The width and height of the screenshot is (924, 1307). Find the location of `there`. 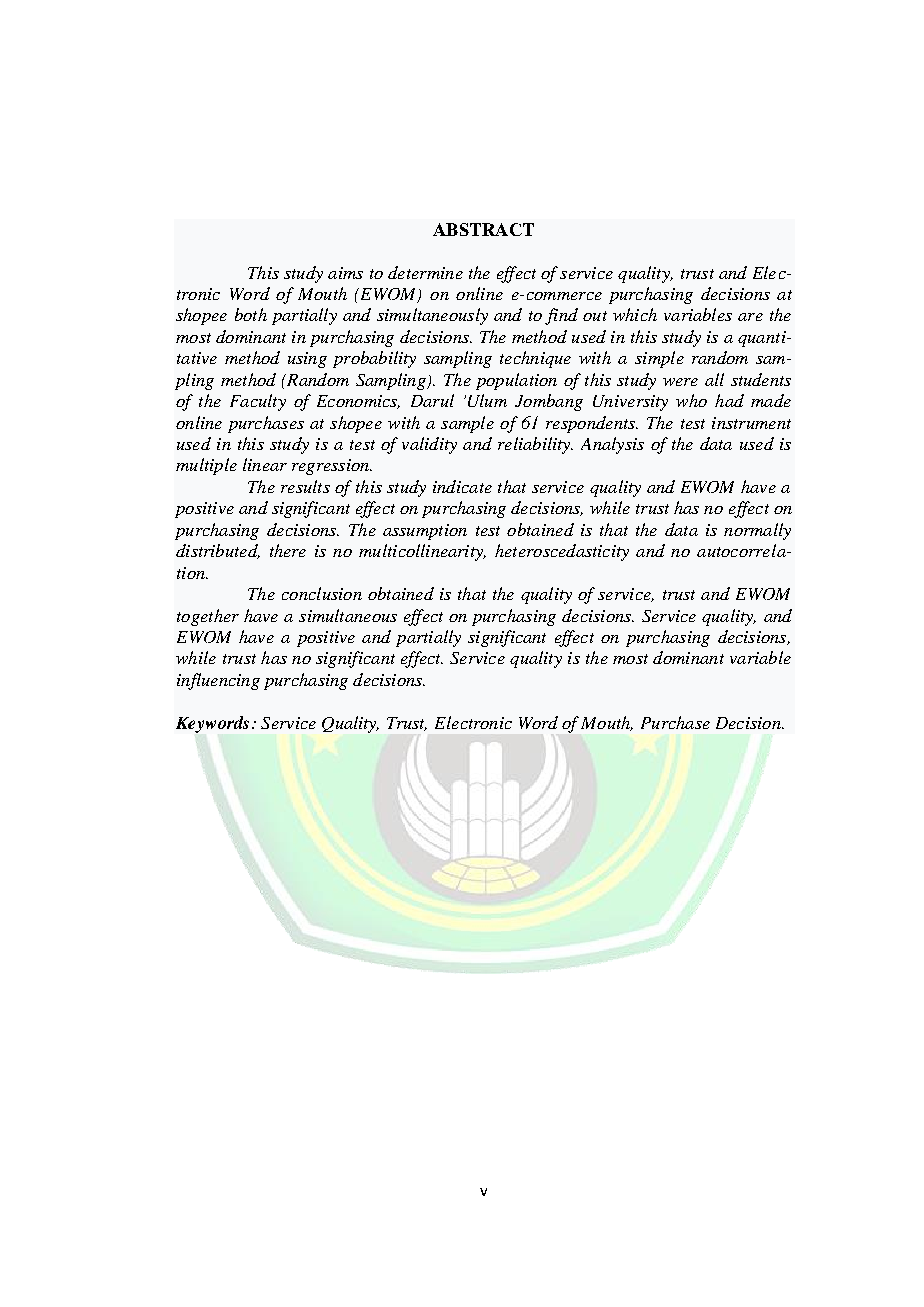

there is located at coordinates (288, 550).
